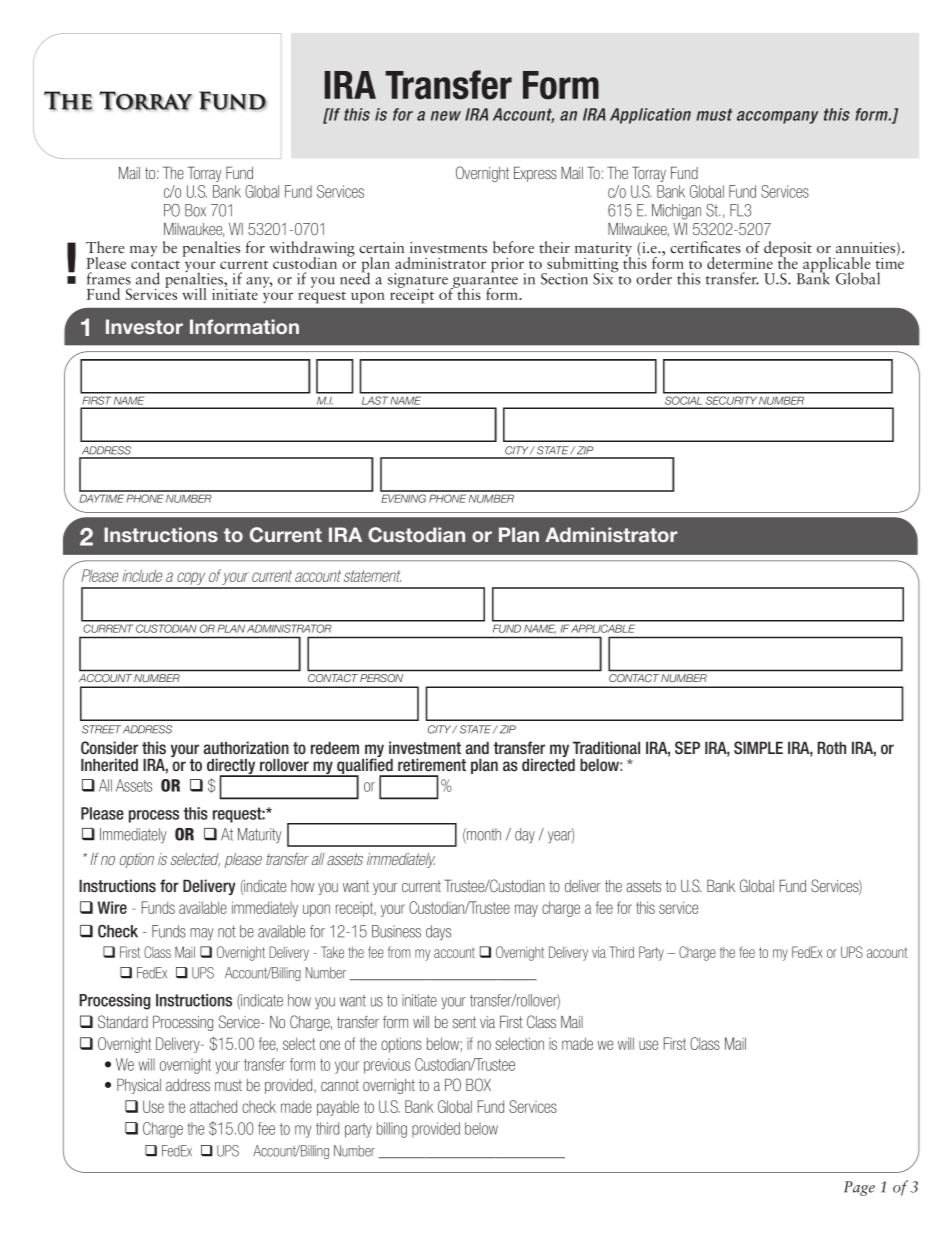  I want to click on There, so click(105, 247).
